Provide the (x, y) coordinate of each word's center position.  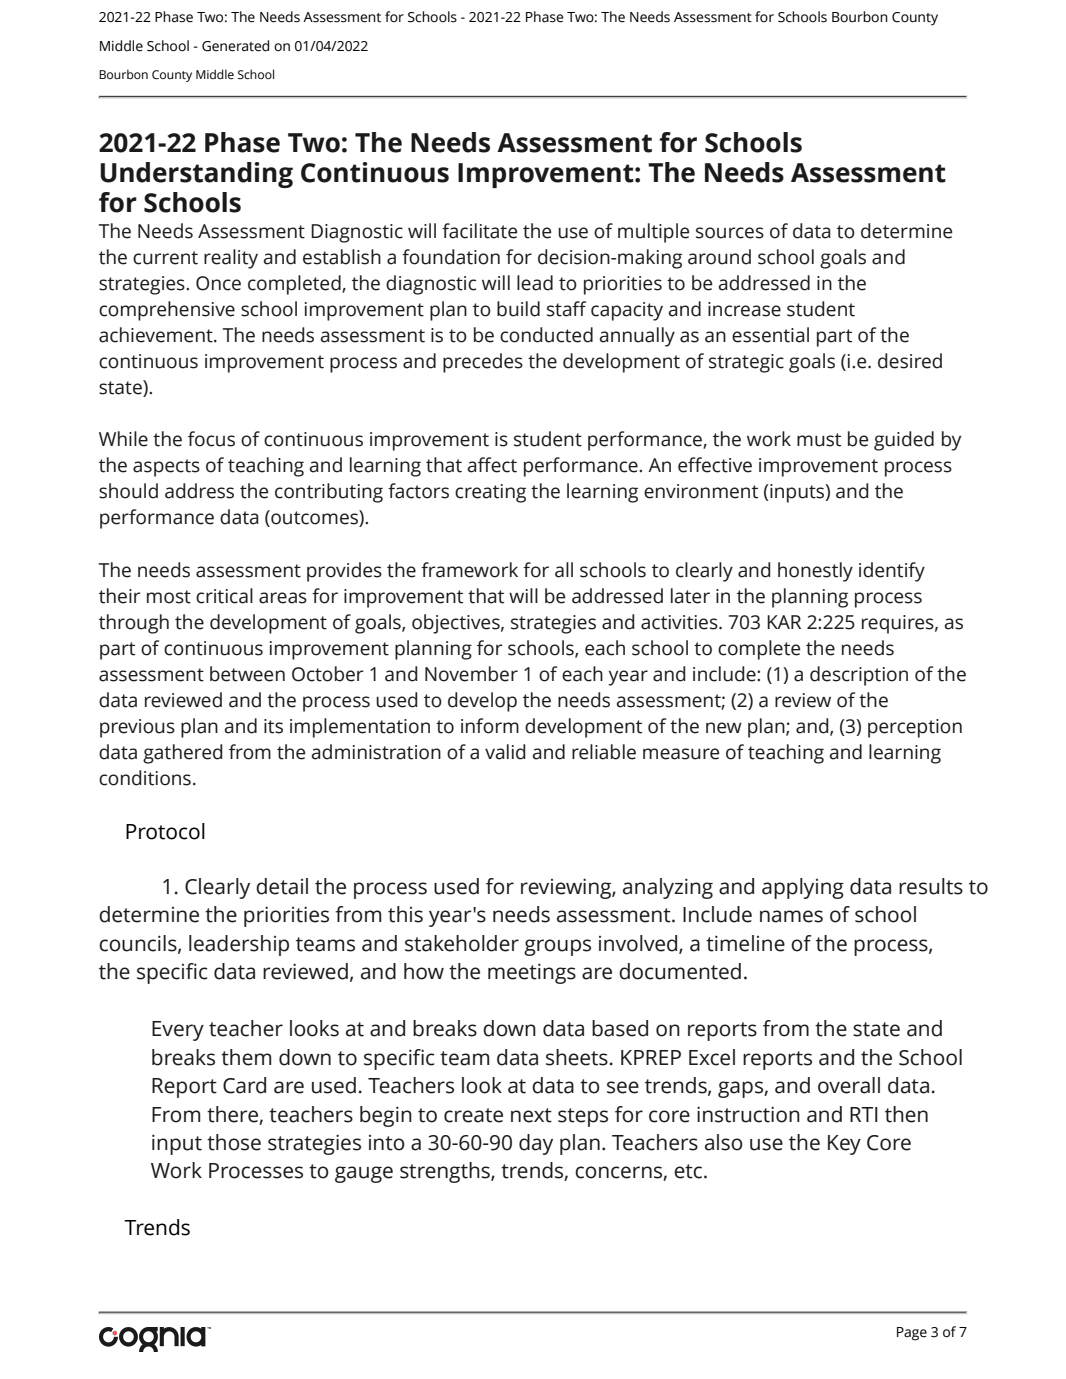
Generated (235, 46)
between (247, 674)
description (859, 676)
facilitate (479, 231)
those (234, 1142)
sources (730, 233)
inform (490, 726)
